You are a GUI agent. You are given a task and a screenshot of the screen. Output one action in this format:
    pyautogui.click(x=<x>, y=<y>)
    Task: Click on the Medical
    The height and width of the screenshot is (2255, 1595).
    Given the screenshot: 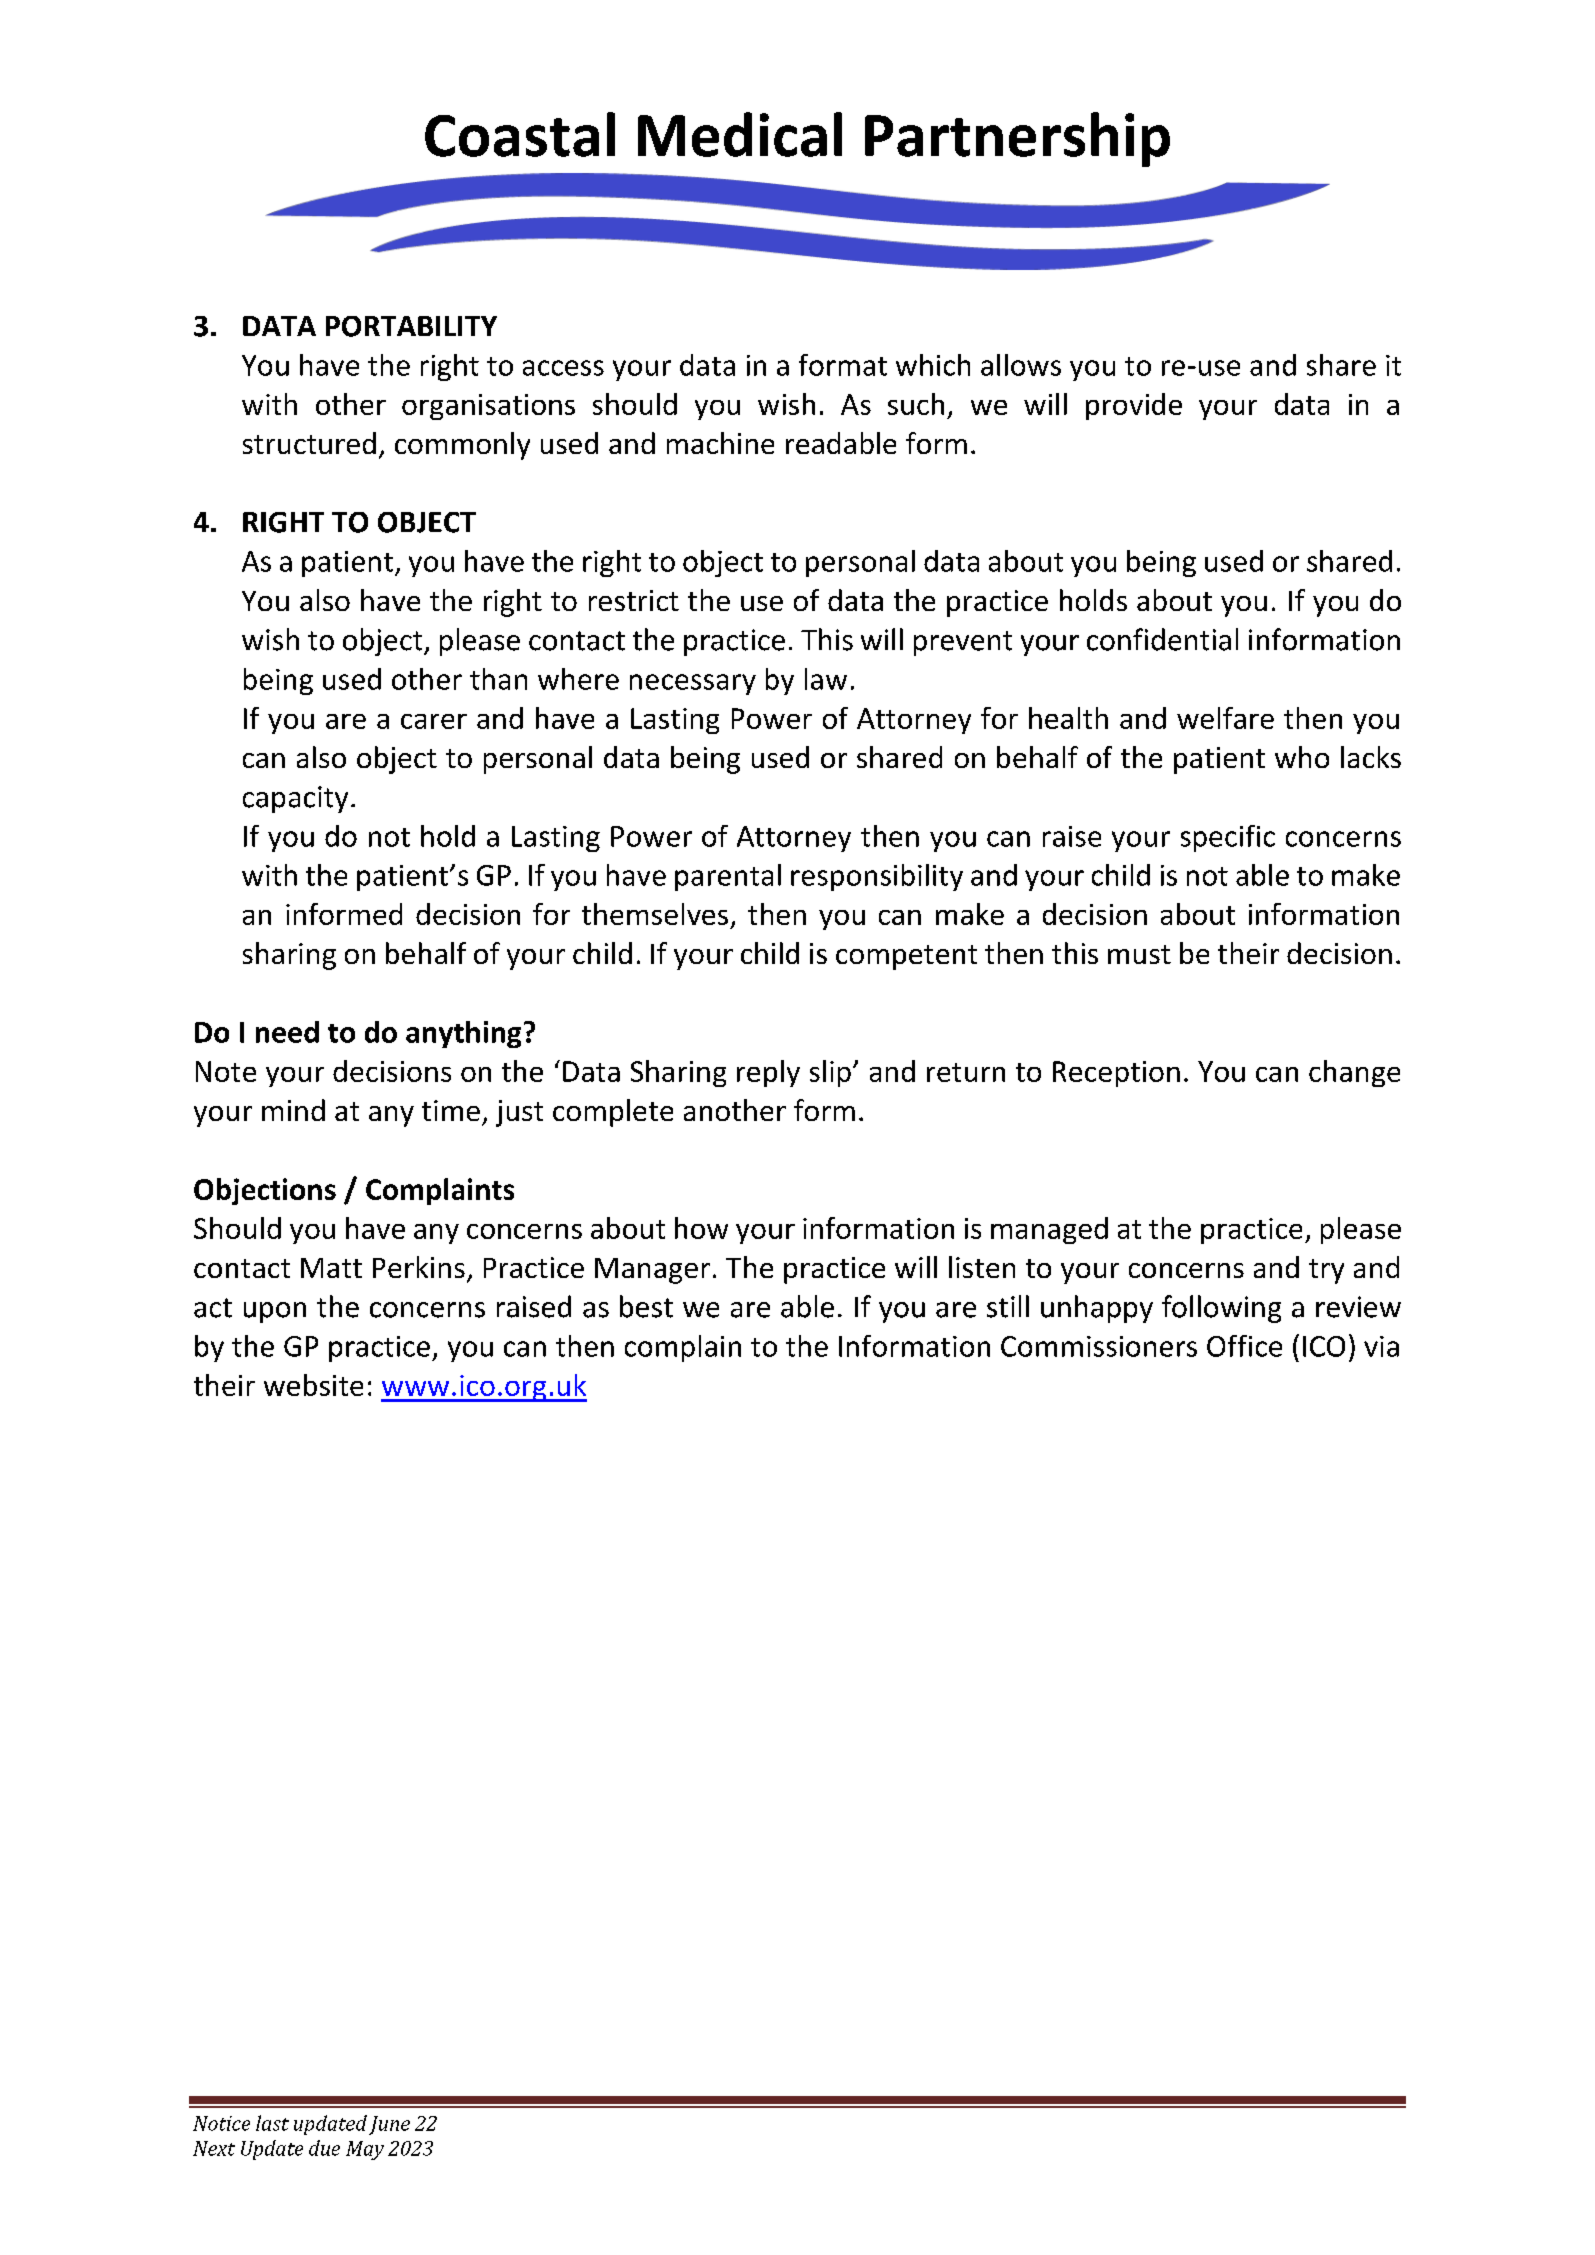 What is the action you would take?
    pyautogui.click(x=740, y=134)
